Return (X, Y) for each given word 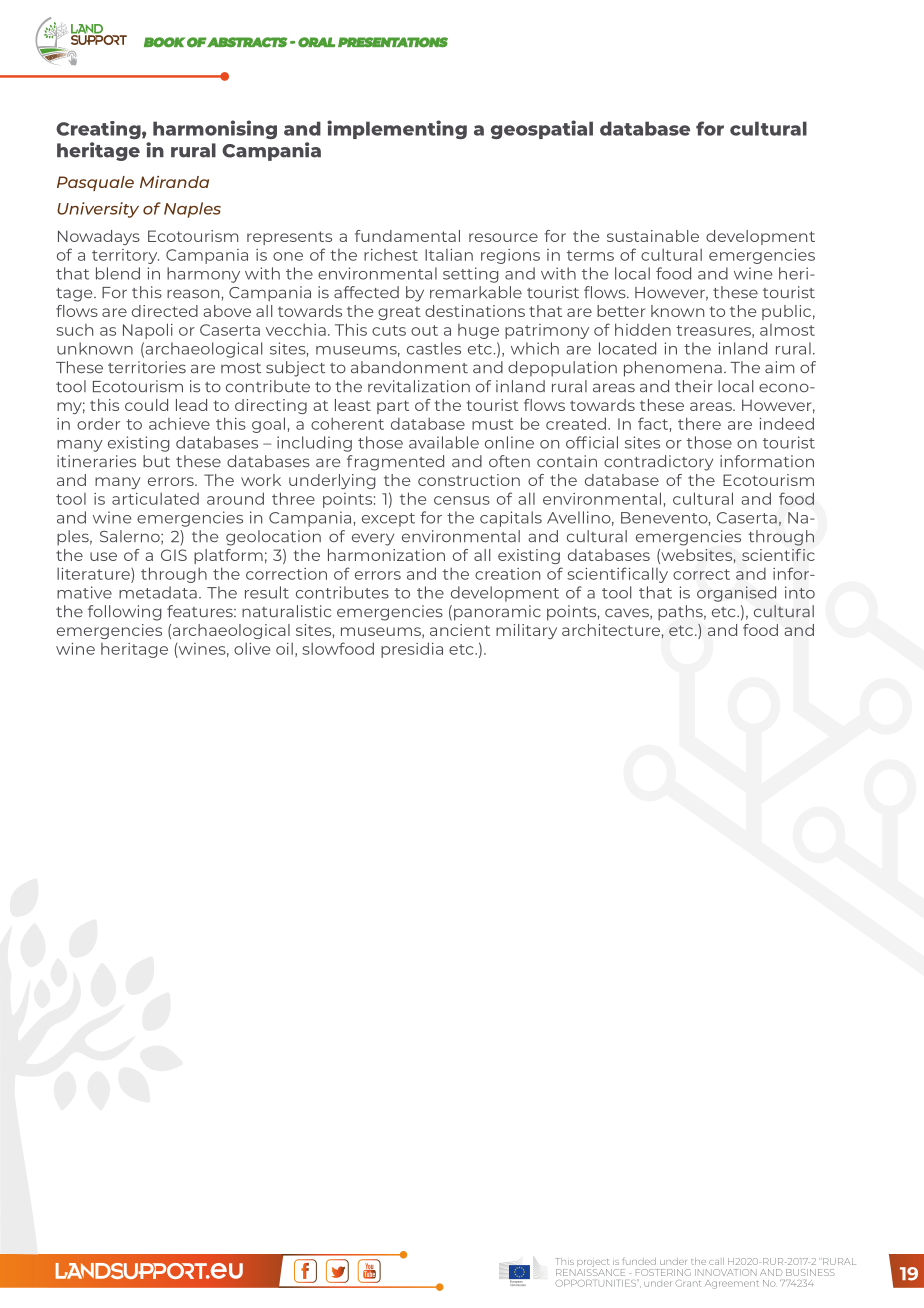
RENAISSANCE (590, 1271)
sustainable (653, 236)
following (125, 613)
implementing (397, 129)
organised (736, 594)
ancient (460, 630)
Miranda (174, 182)
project (593, 1263)
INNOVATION (726, 1272)
